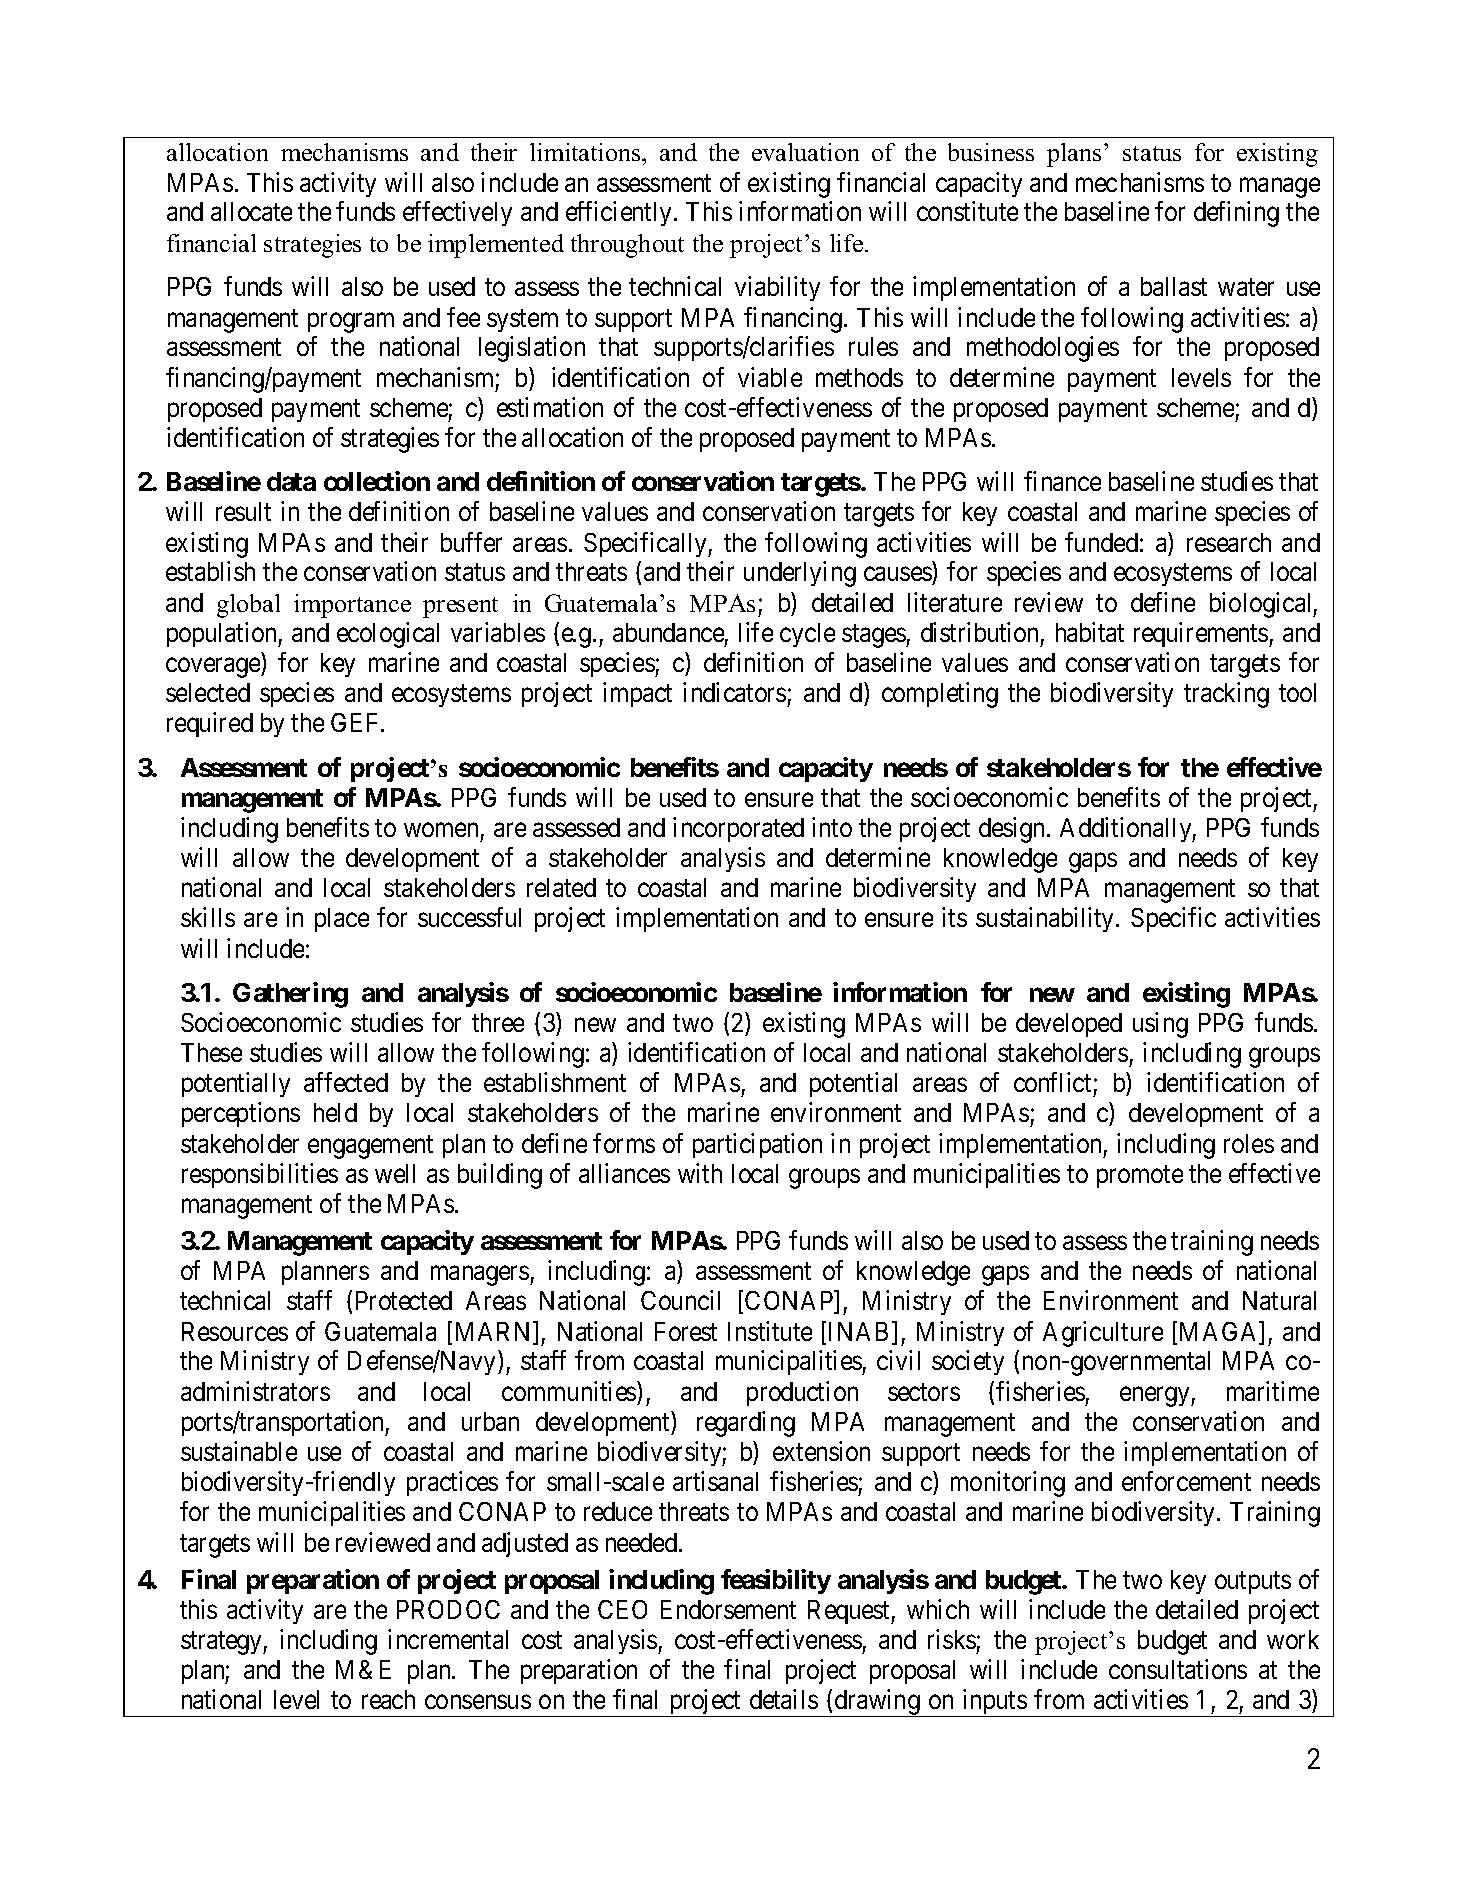 Image resolution: width=1457 pixels, height=1886 pixels. What do you see at coordinates (805, 152) in the screenshot?
I see `evaluation` at bounding box center [805, 152].
